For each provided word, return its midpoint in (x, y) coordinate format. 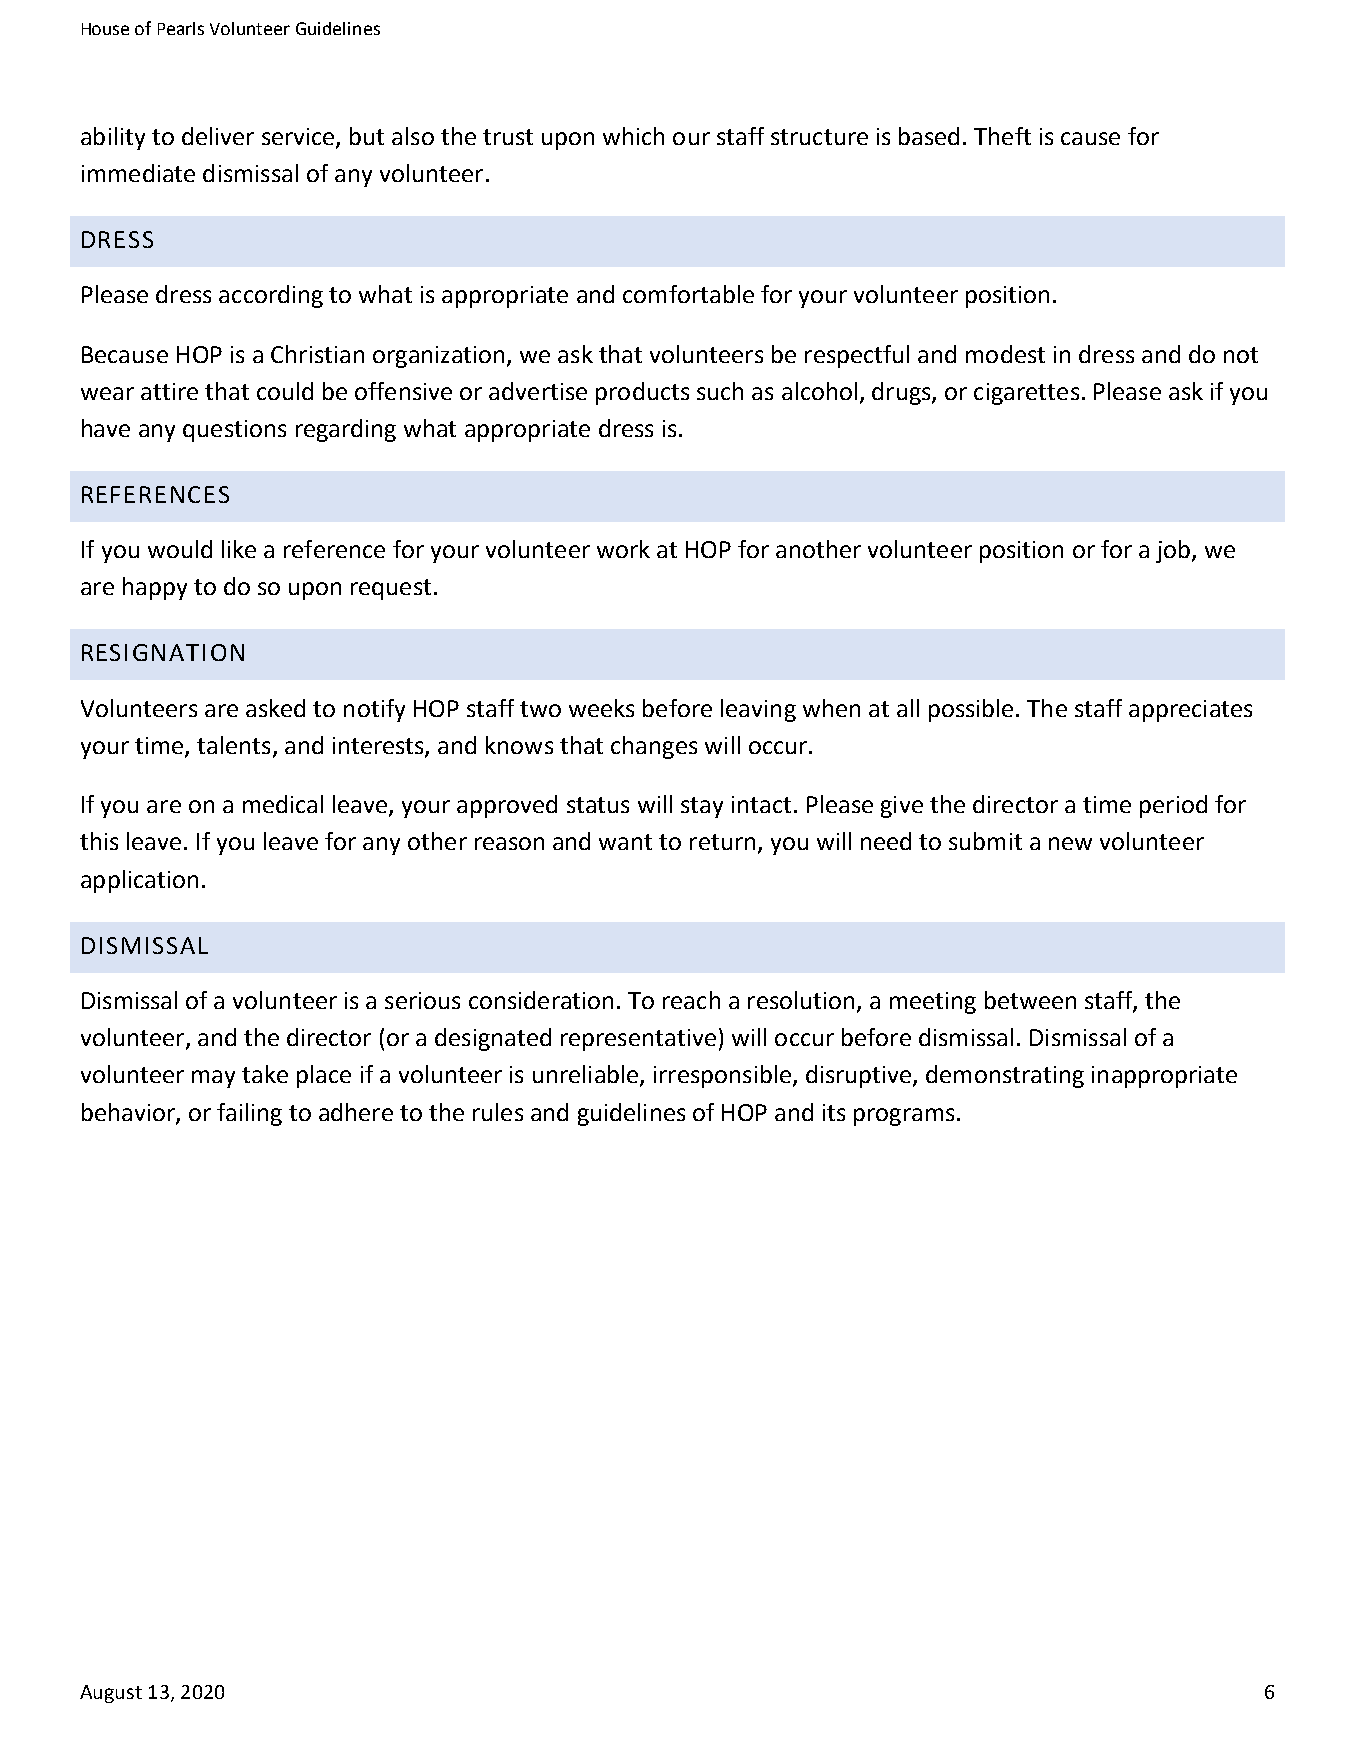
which (633, 136)
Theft (1002, 136)
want (625, 842)
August (111, 1694)
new (1070, 843)
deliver (218, 136)
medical (283, 804)
